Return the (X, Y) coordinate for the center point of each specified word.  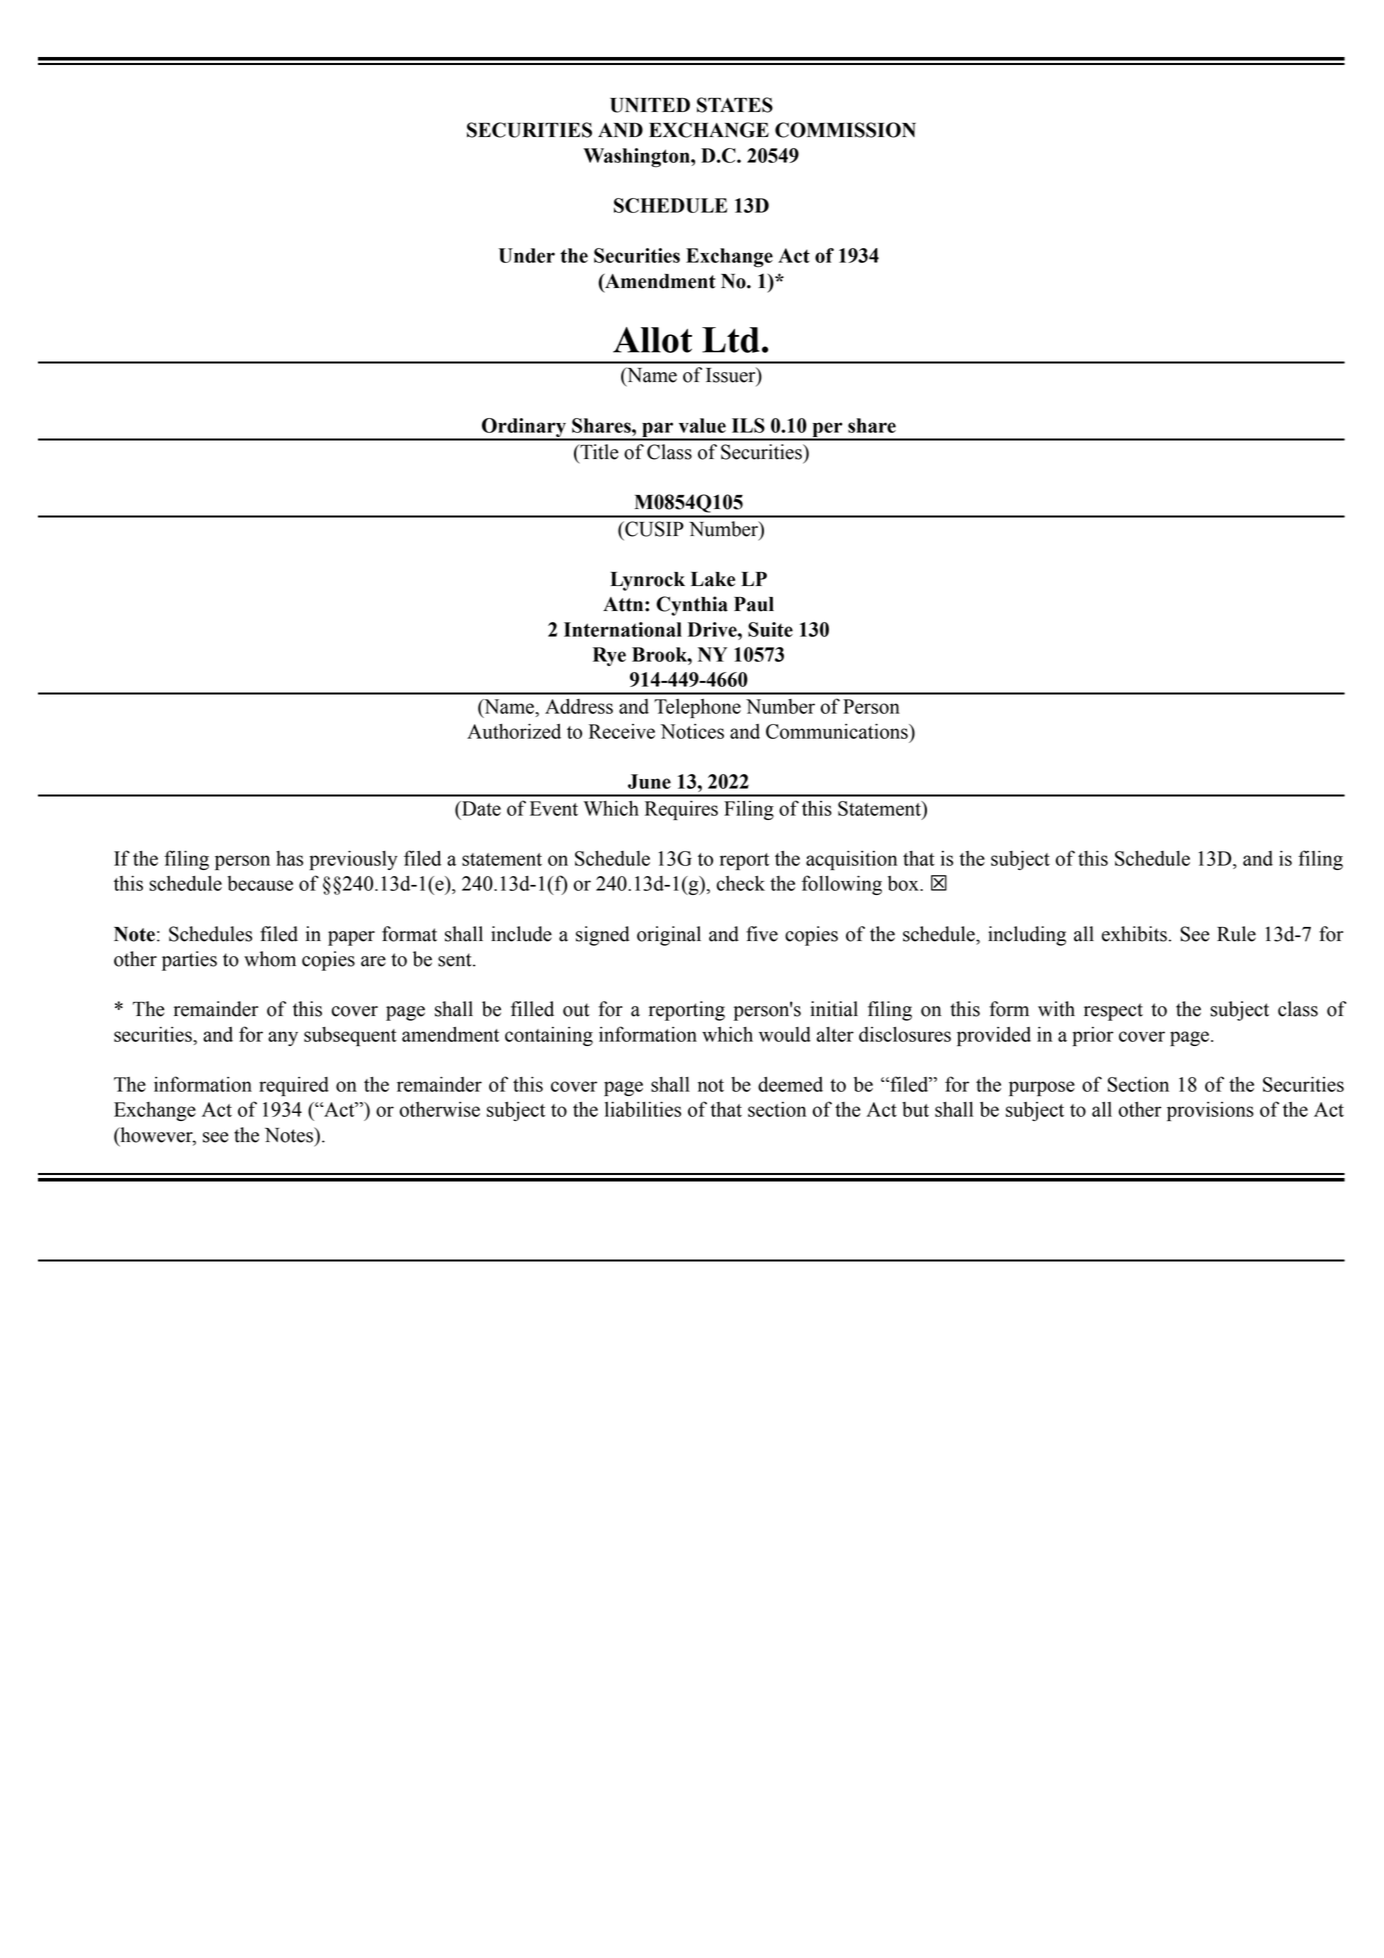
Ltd (731, 340)
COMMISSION (845, 130)
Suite (770, 629)
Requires (681, 810)
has (289, 858)
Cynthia (692, 606)
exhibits (1134, 934)
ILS (748, 425)
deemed (790, 1084)
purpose (1042, 1088)
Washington (638, 158)
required (294, 1086)
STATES (735, 105)
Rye (609, 656)
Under (527, 255)
